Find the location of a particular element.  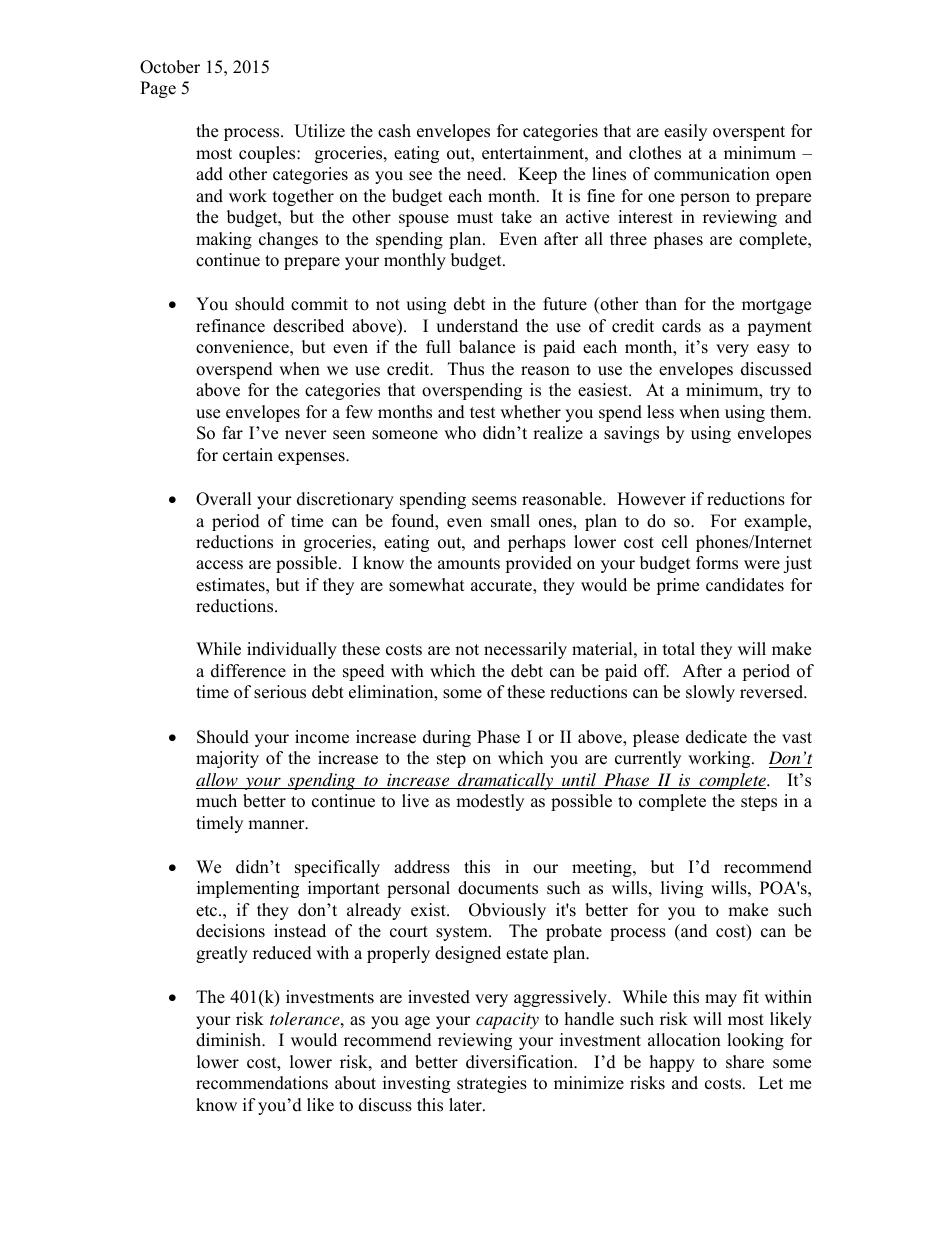

accurate is located at coordinates (502, 587).
